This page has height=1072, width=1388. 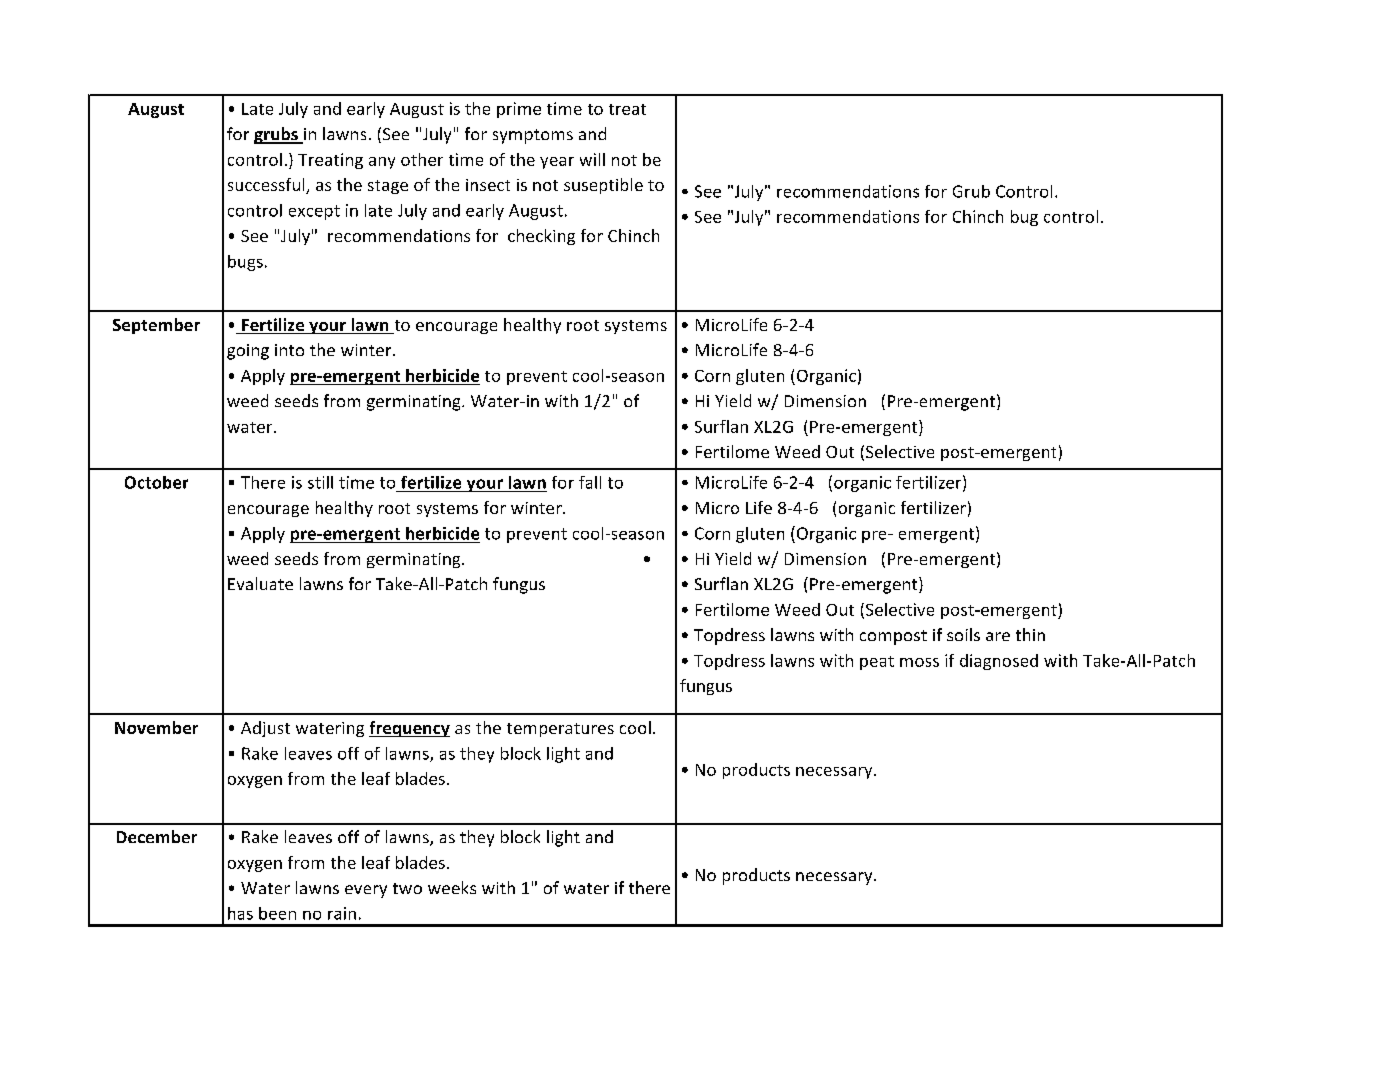 What do you see at coordinates (260, 583) in the page?
I see `Evaluate` at bounding box center [260, 583].
